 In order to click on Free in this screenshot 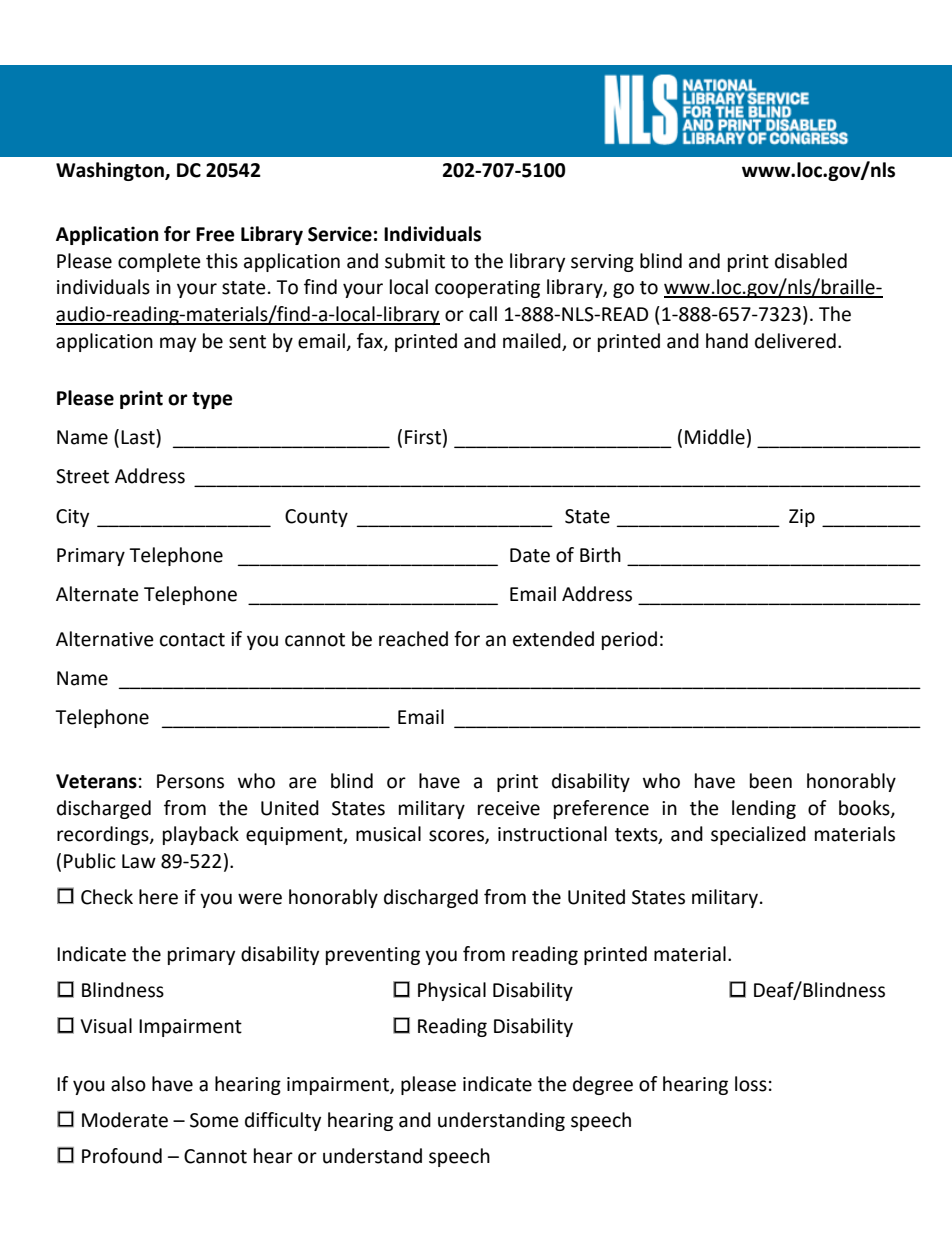, I will do `click(215, 234)`.
